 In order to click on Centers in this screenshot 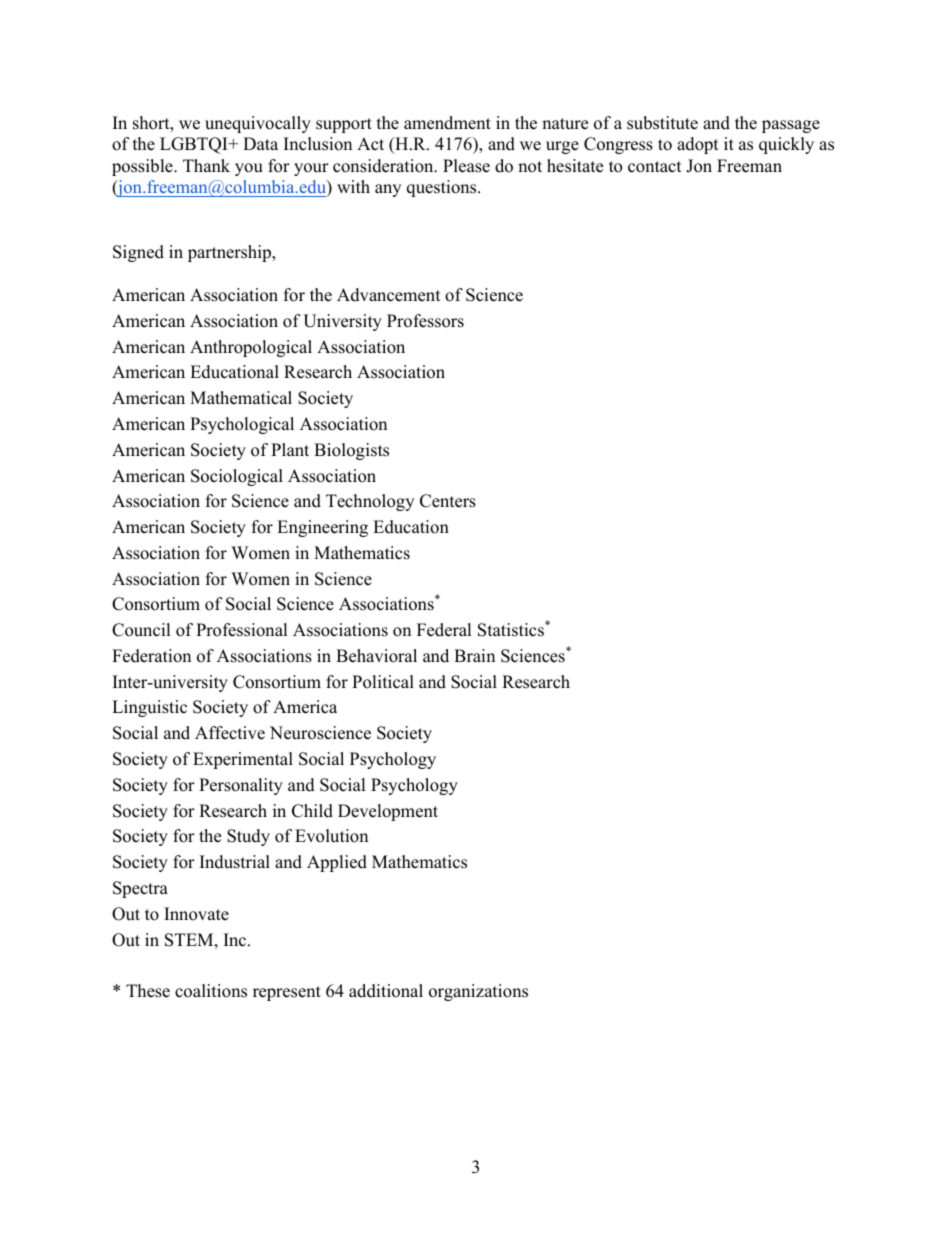, I will do `click(448, 501)`.
